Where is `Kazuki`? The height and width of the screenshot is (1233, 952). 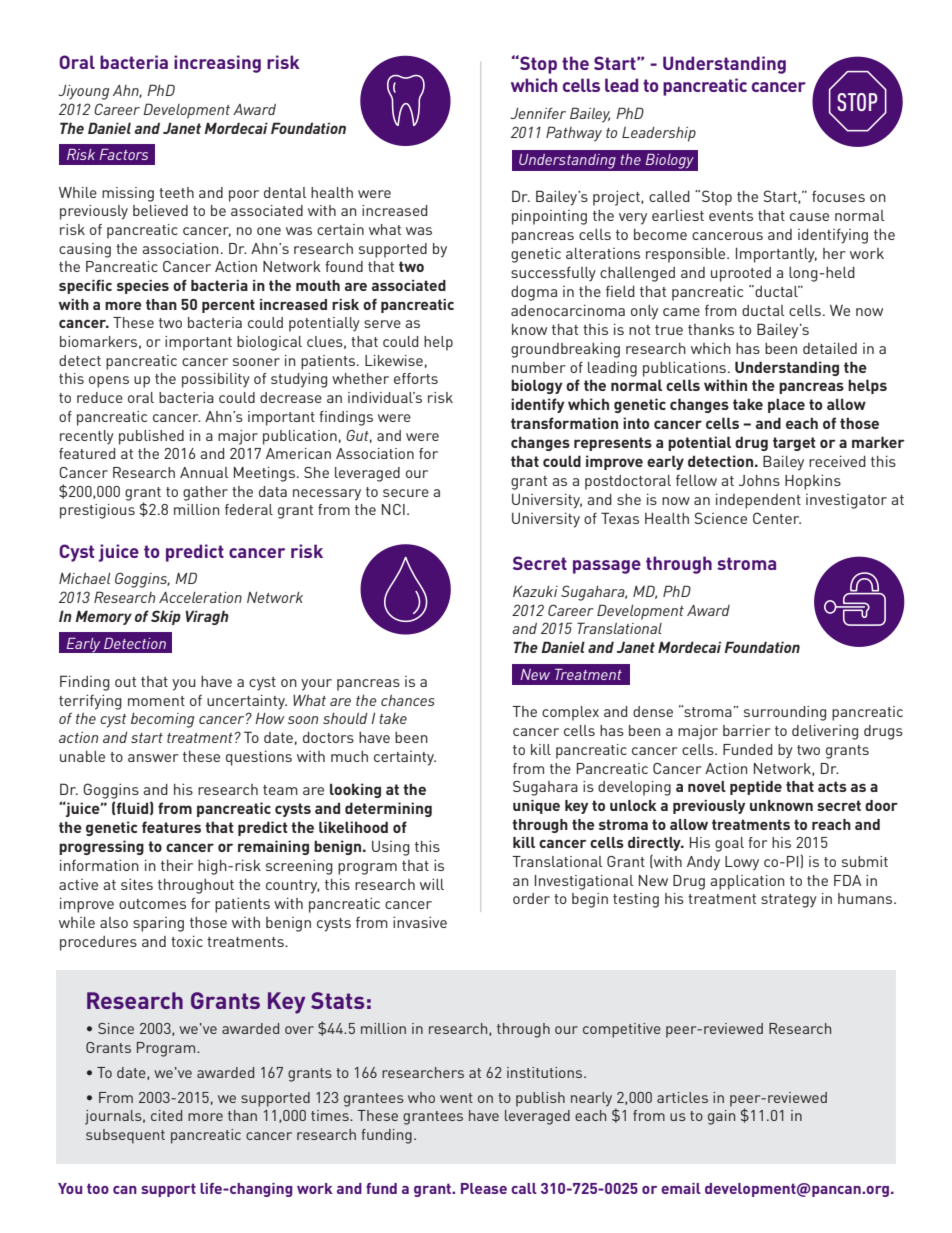 Kazuki is located at coordinates (535, 591).
